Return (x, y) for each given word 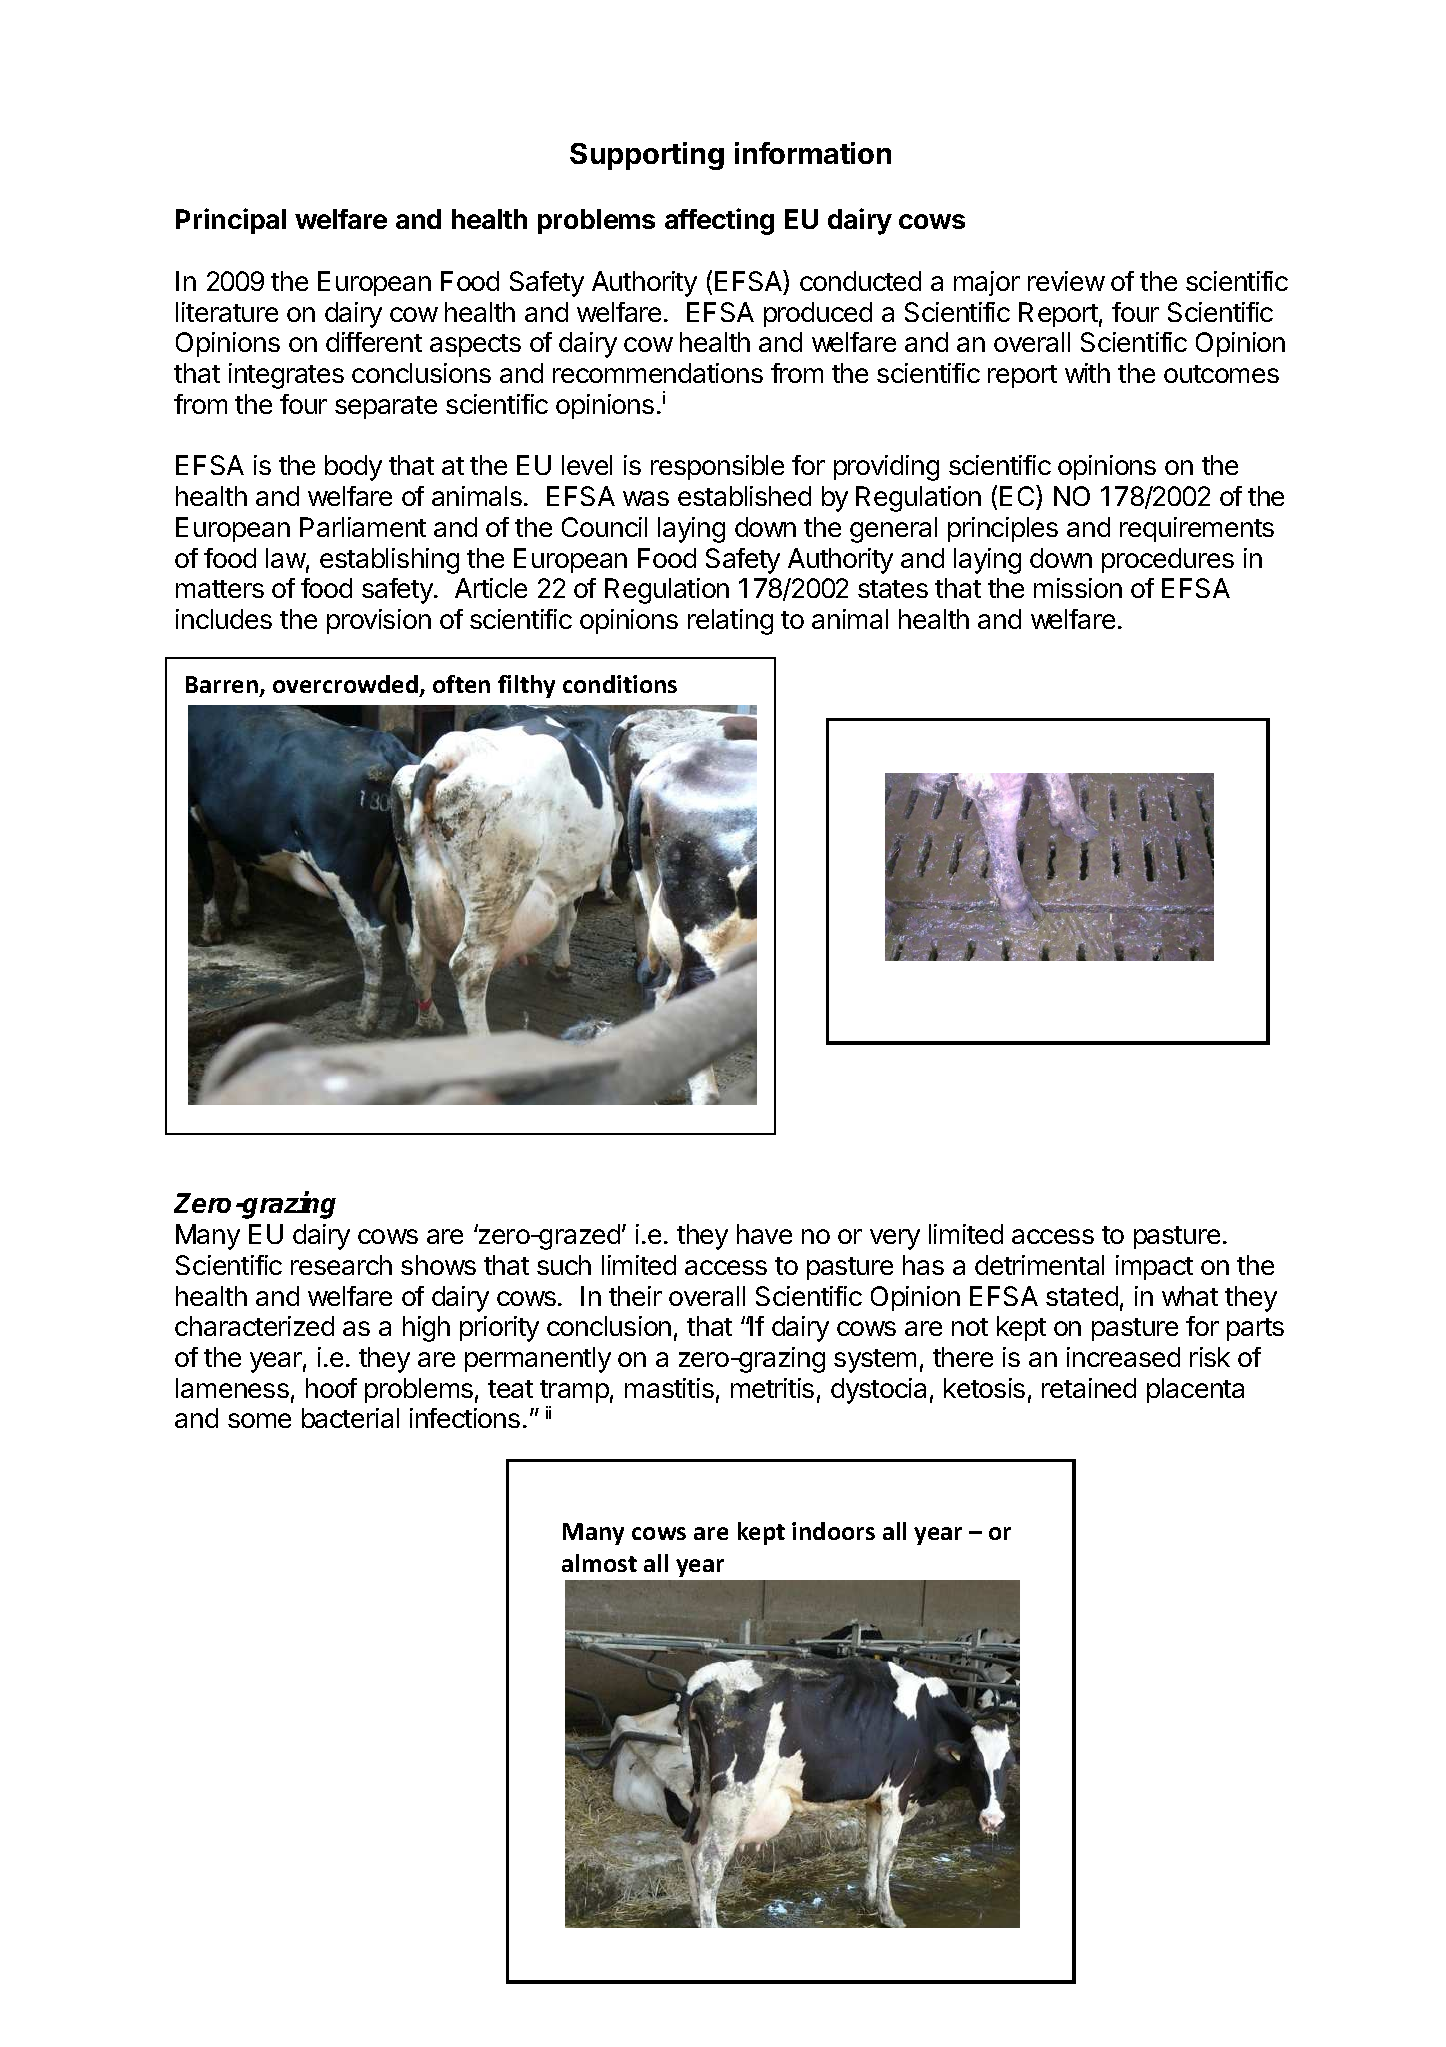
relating (730, 622)
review (1066, 281)
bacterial (350, 1418)
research (341, 1265)
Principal (231, 221)
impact (1154, 1267)
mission (1078, 588)
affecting (719, 221)
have (764, 1234)
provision (379, 621)
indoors (833, 1531)
